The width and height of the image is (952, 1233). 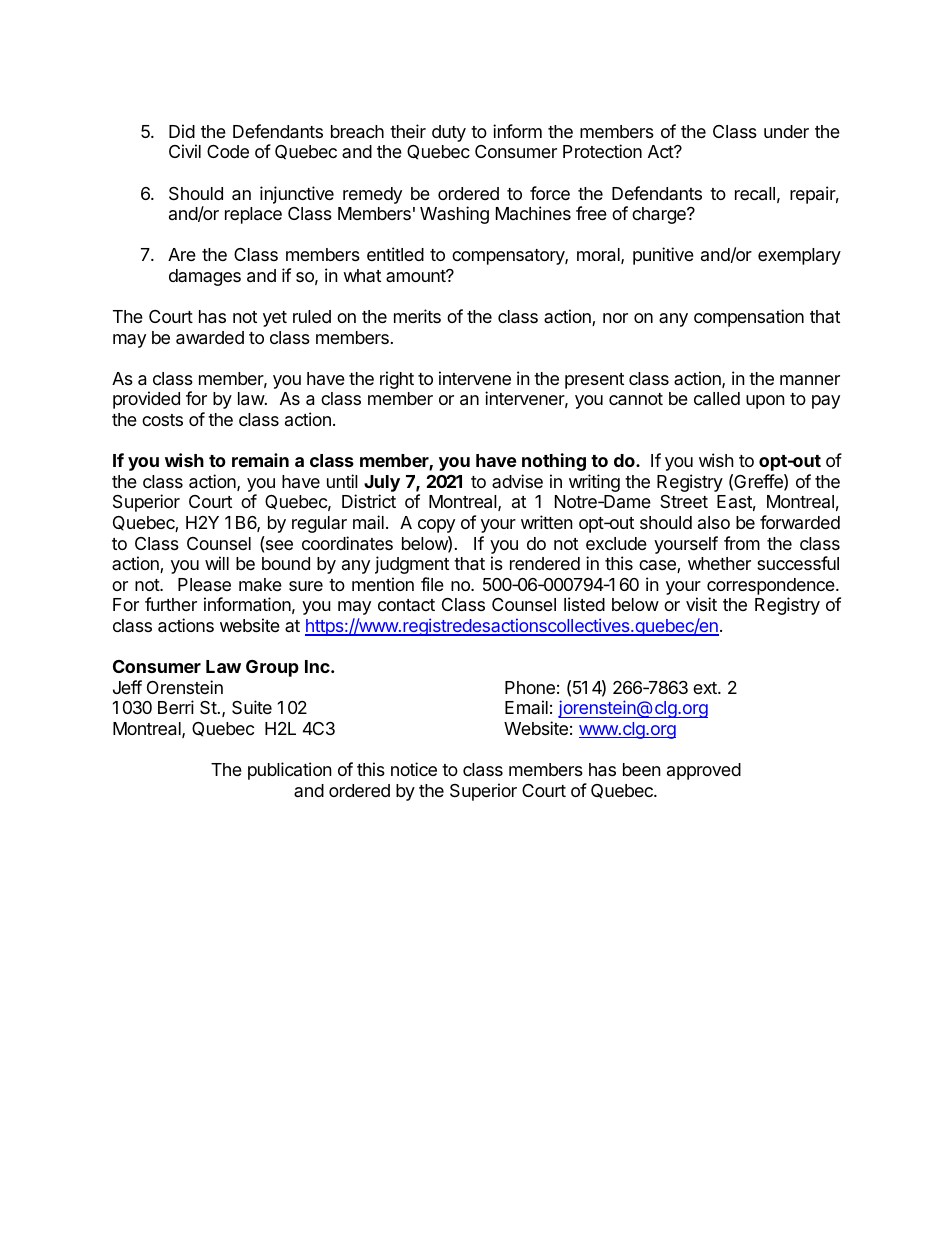 What do you see at coordinates (449, 133) in the image?
I see `duty` at bounding box center [449, 133].
